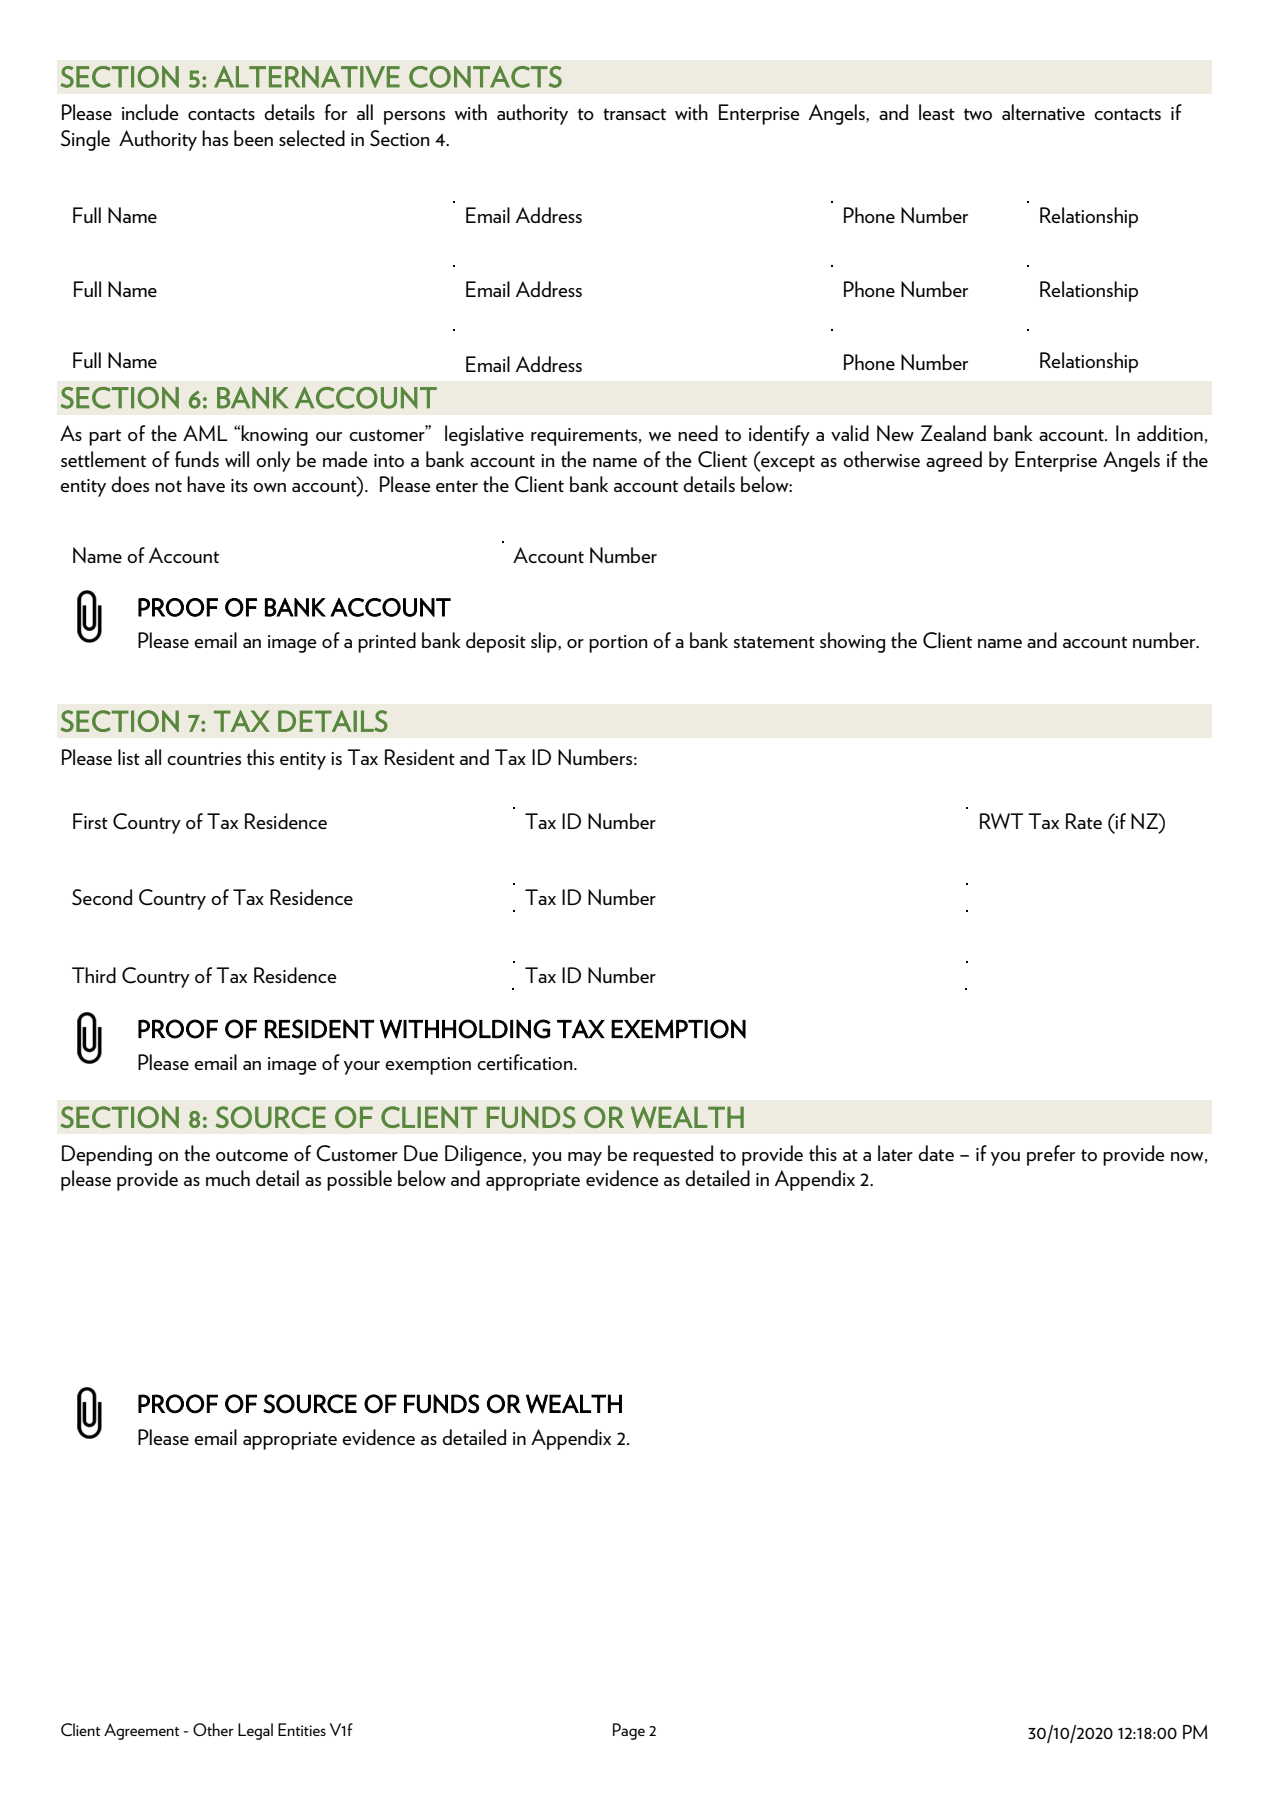  What do you see at coordinates (1051, 1155) in the screenshot?
I see `prefer` at bounding box center [1051, 1155].
